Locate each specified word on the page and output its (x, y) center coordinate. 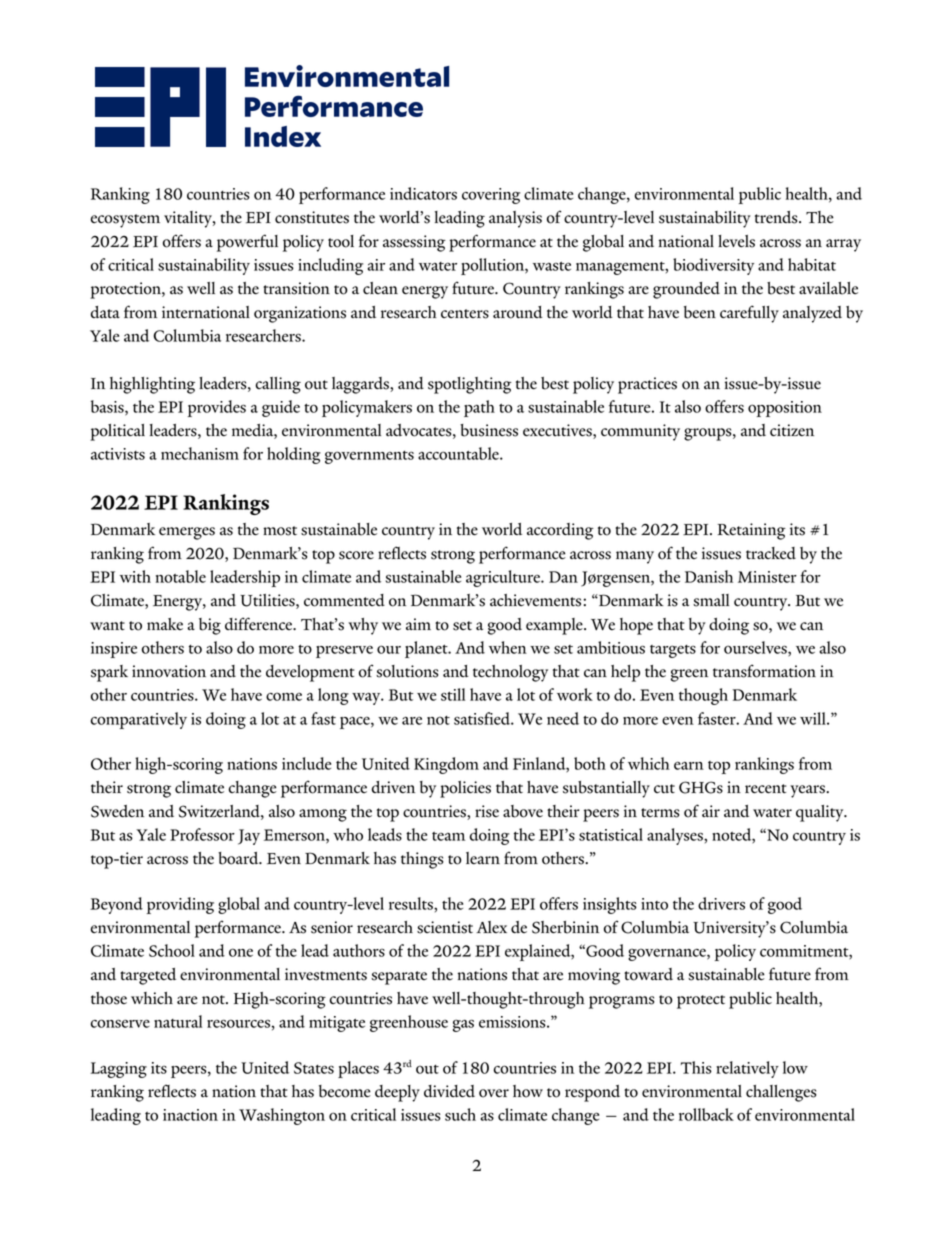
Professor (202, 834)
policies (465, 789)
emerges (187, 533)
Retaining (751, 531)
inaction (190, 1115)
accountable (459, 453)
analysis (515, 219)
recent (766, 789)
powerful (247, 243)
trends (777, 217)
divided (449, 1091)
